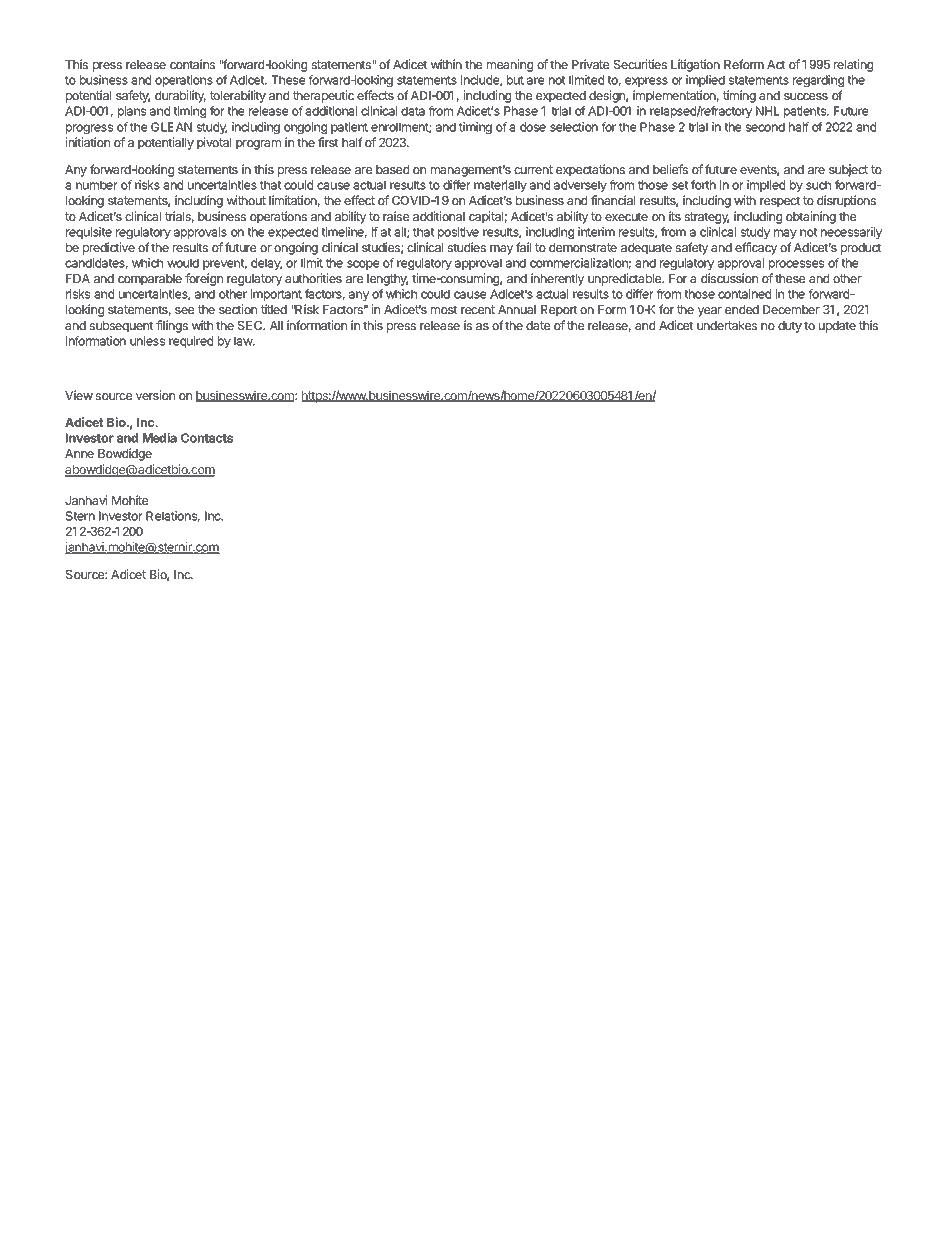 The height and width of the screenshot is (1233, 952). What do you see at coordinates (192, 64) in the screenshot?
I see `contains` at bounding box center [192, 64].
